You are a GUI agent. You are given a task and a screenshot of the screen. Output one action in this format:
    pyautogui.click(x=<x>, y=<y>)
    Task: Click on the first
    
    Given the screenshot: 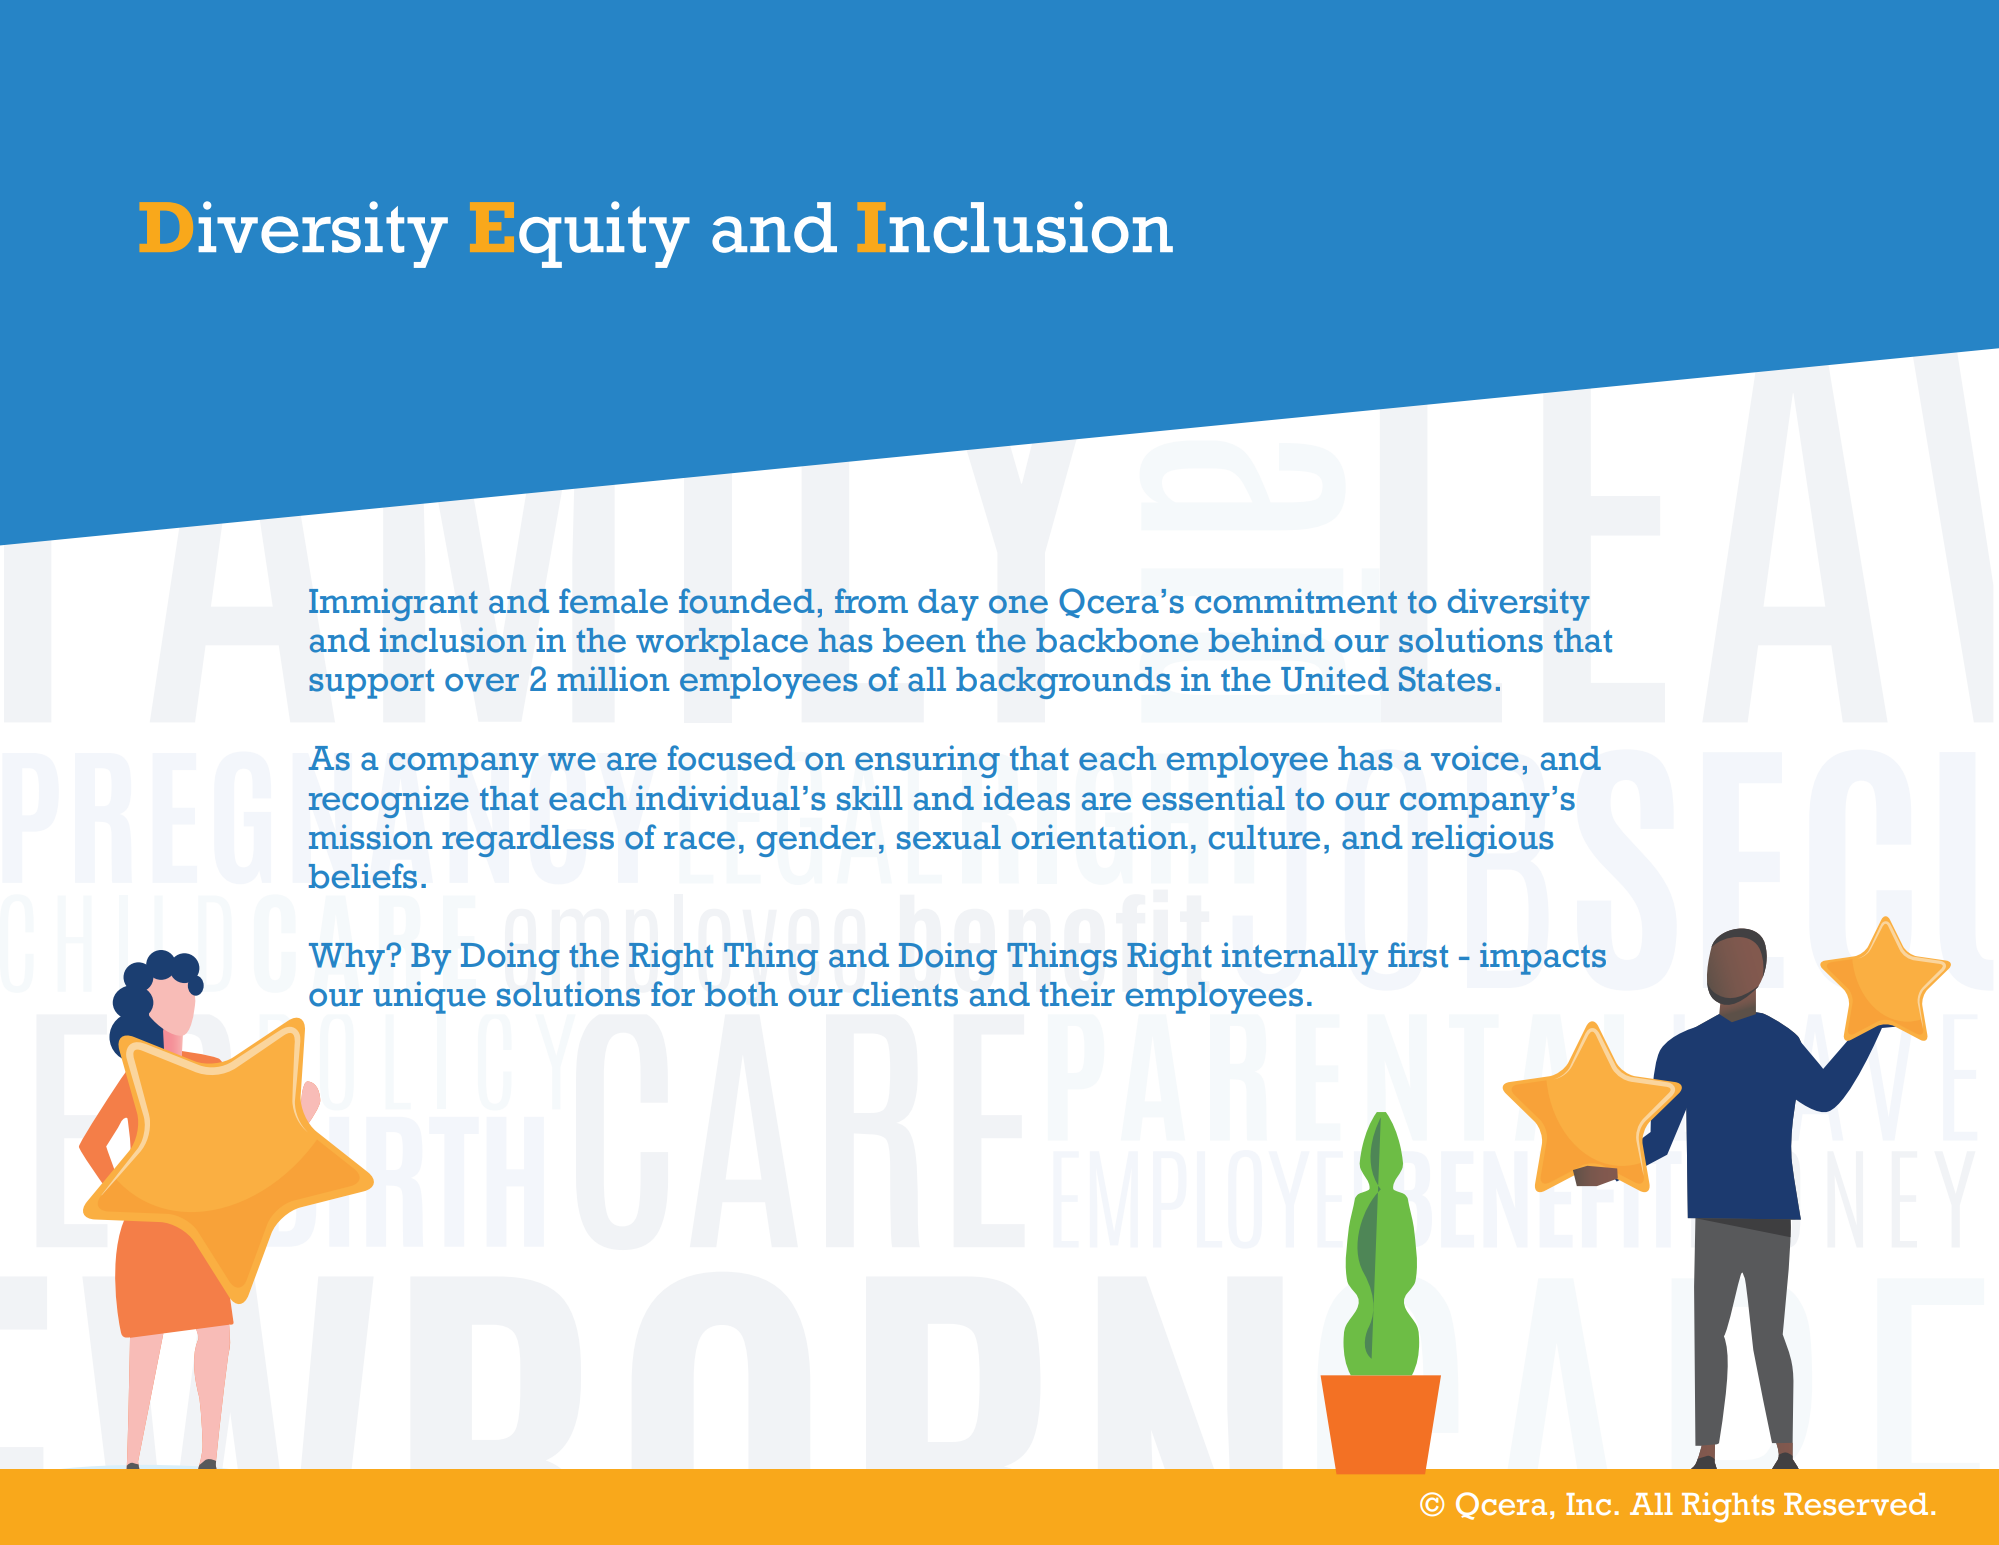 What is the action you would take?
    pyautogui.click(x=1418, y=955)
